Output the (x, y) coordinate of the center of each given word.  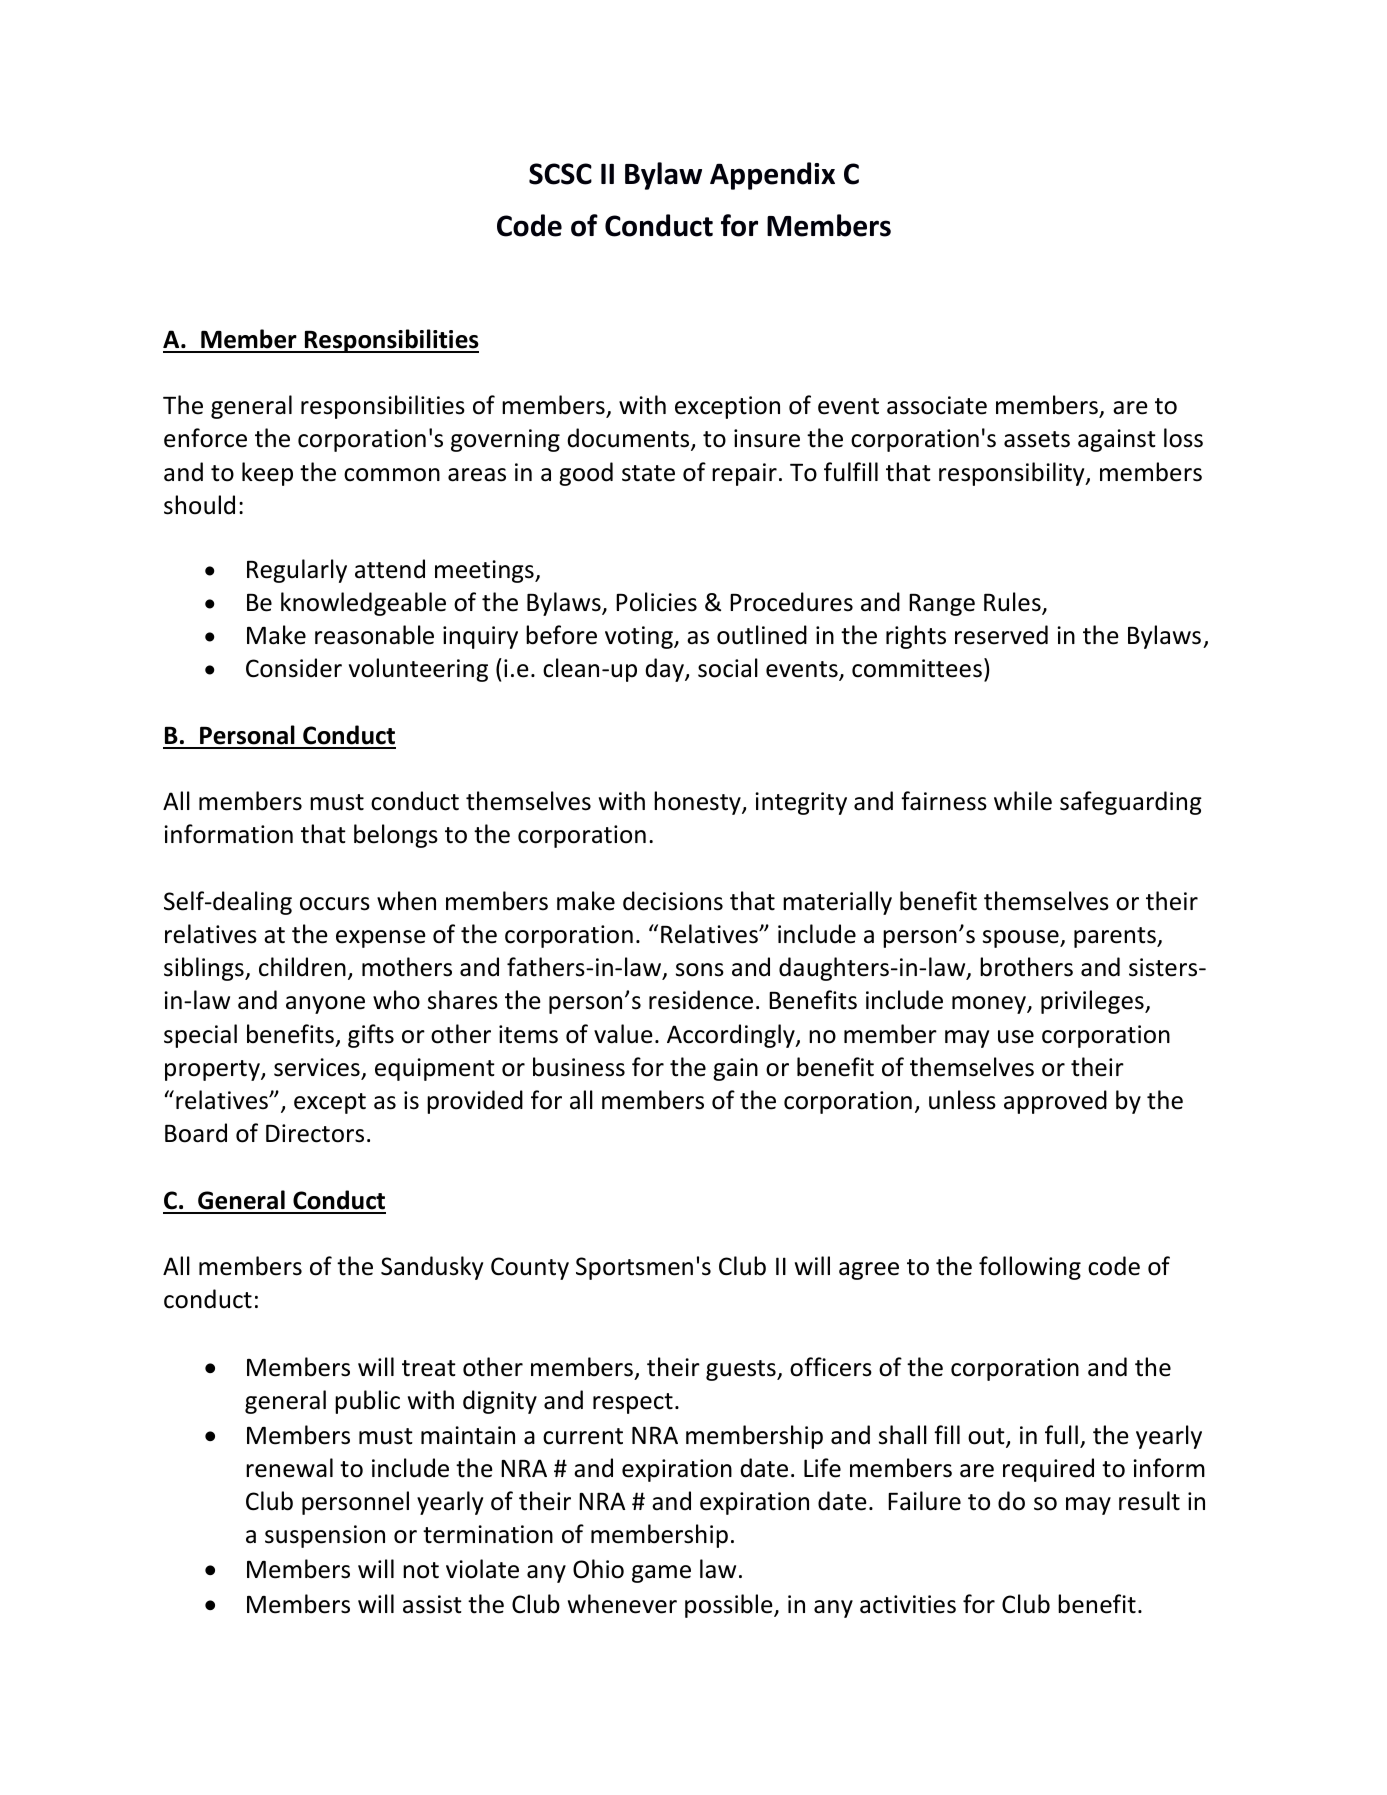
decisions (673, 901)
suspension (325, 1536)
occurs (335, 904)
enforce (205, 438)
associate (937, 405)
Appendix (772, 176)
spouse (1022, 939)
